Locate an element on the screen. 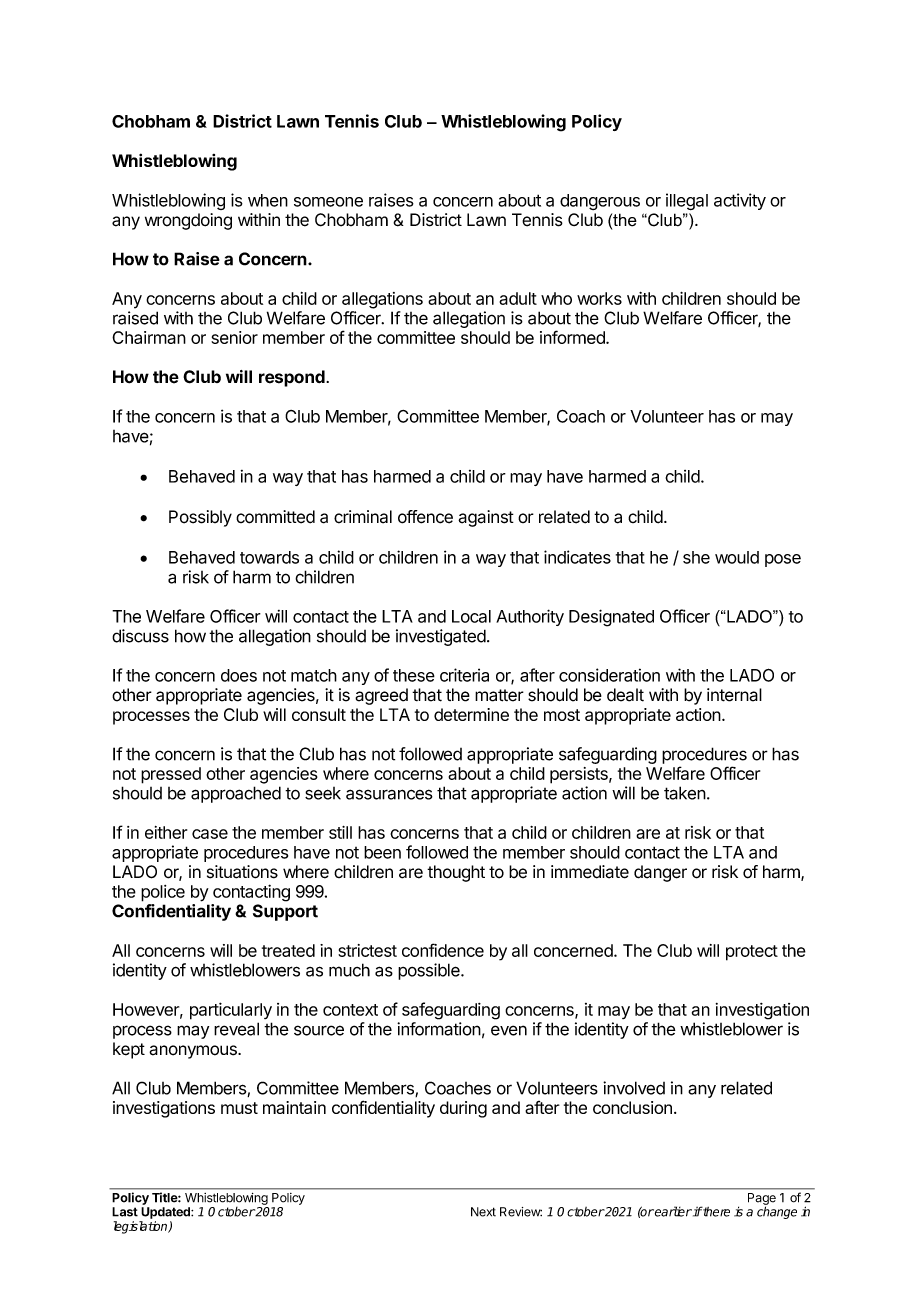 This screenshot has width=924, height=1308. confidence is located at coordinates (443, 950).
